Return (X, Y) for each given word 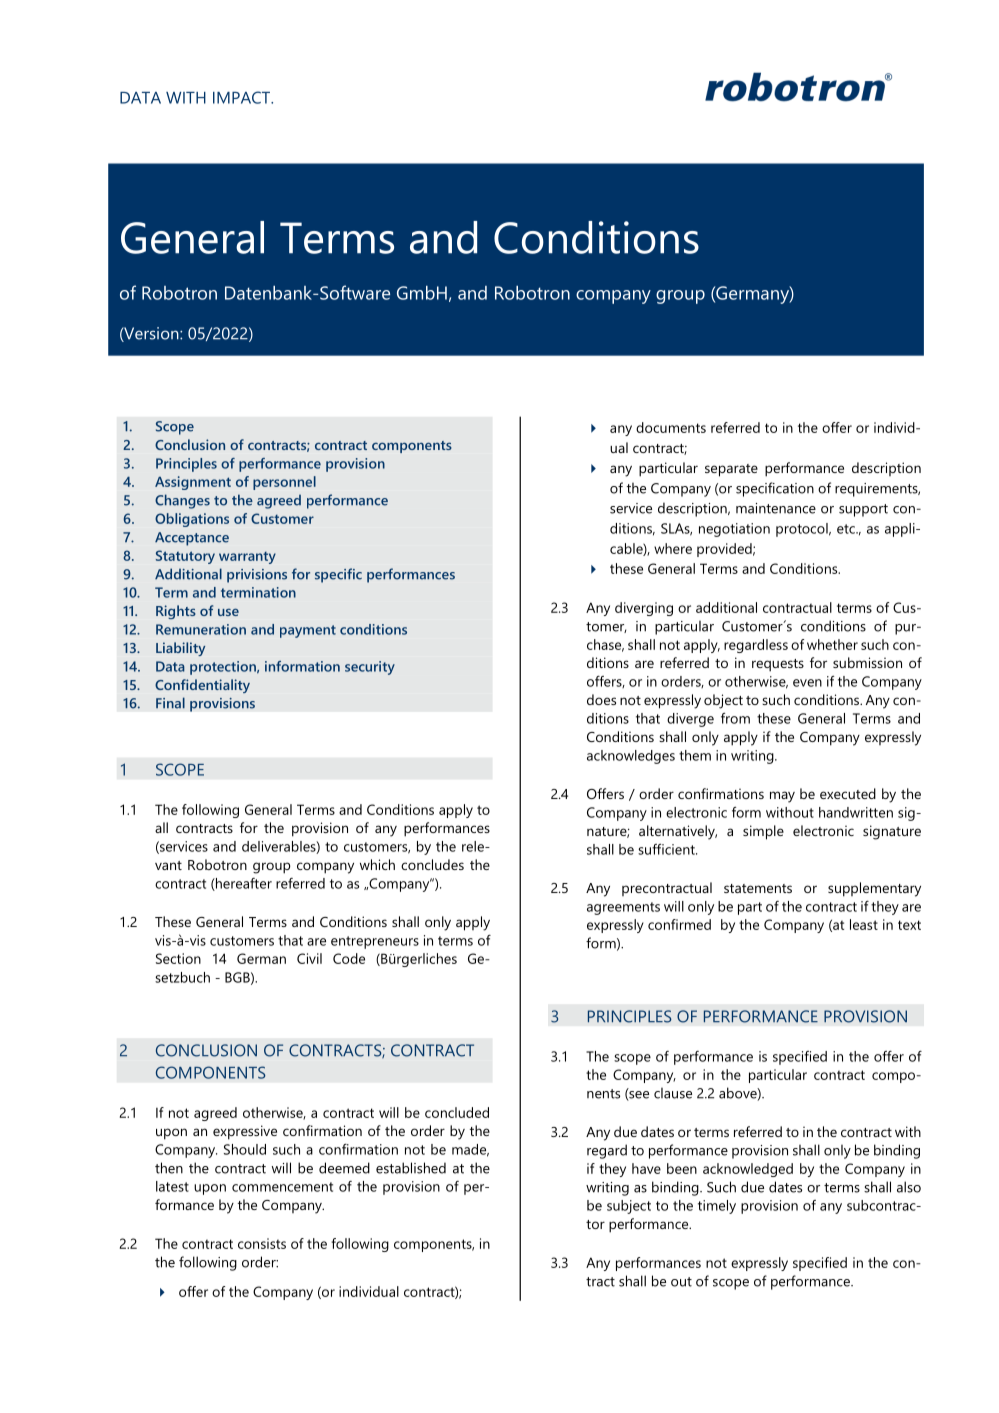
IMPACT (242, 97)
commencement (282, 1187)
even (807, 683)
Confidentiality (202, 686)
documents (671, 427)
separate (731, 470)
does (601, 699)
